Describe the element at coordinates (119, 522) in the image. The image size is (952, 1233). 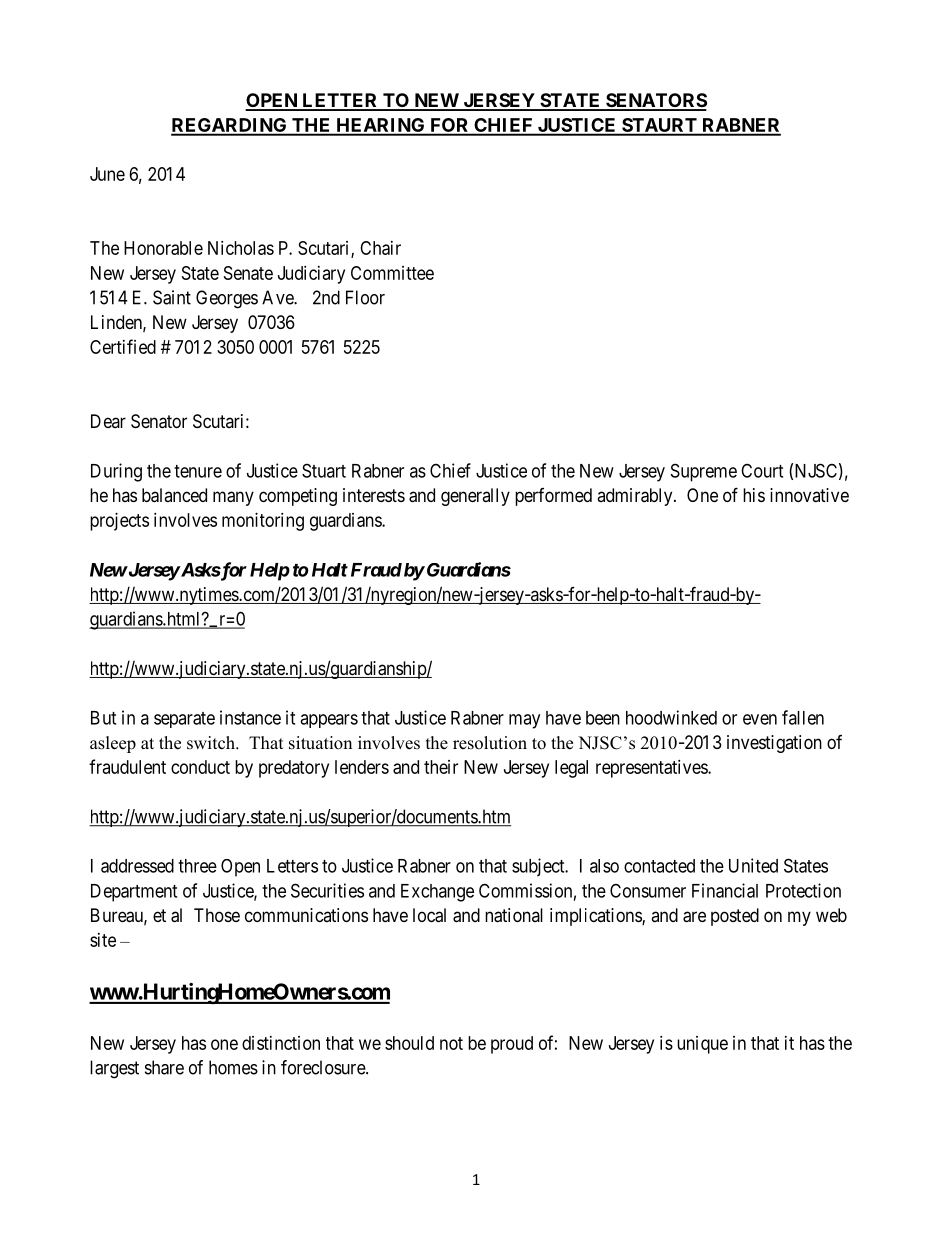
I see `projects` at that location.
